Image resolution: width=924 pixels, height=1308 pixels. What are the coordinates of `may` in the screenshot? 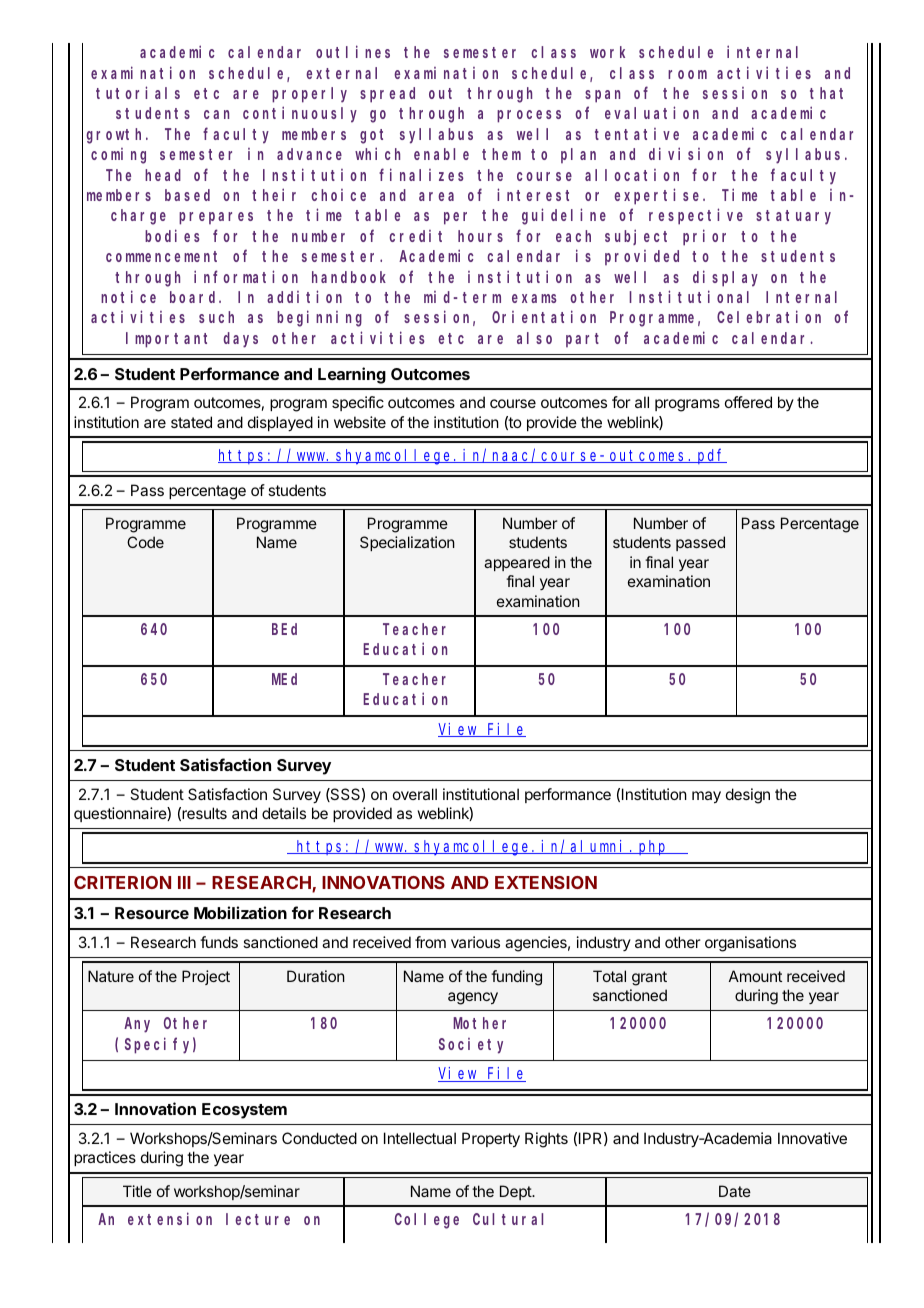 It's located at (706, 797).
